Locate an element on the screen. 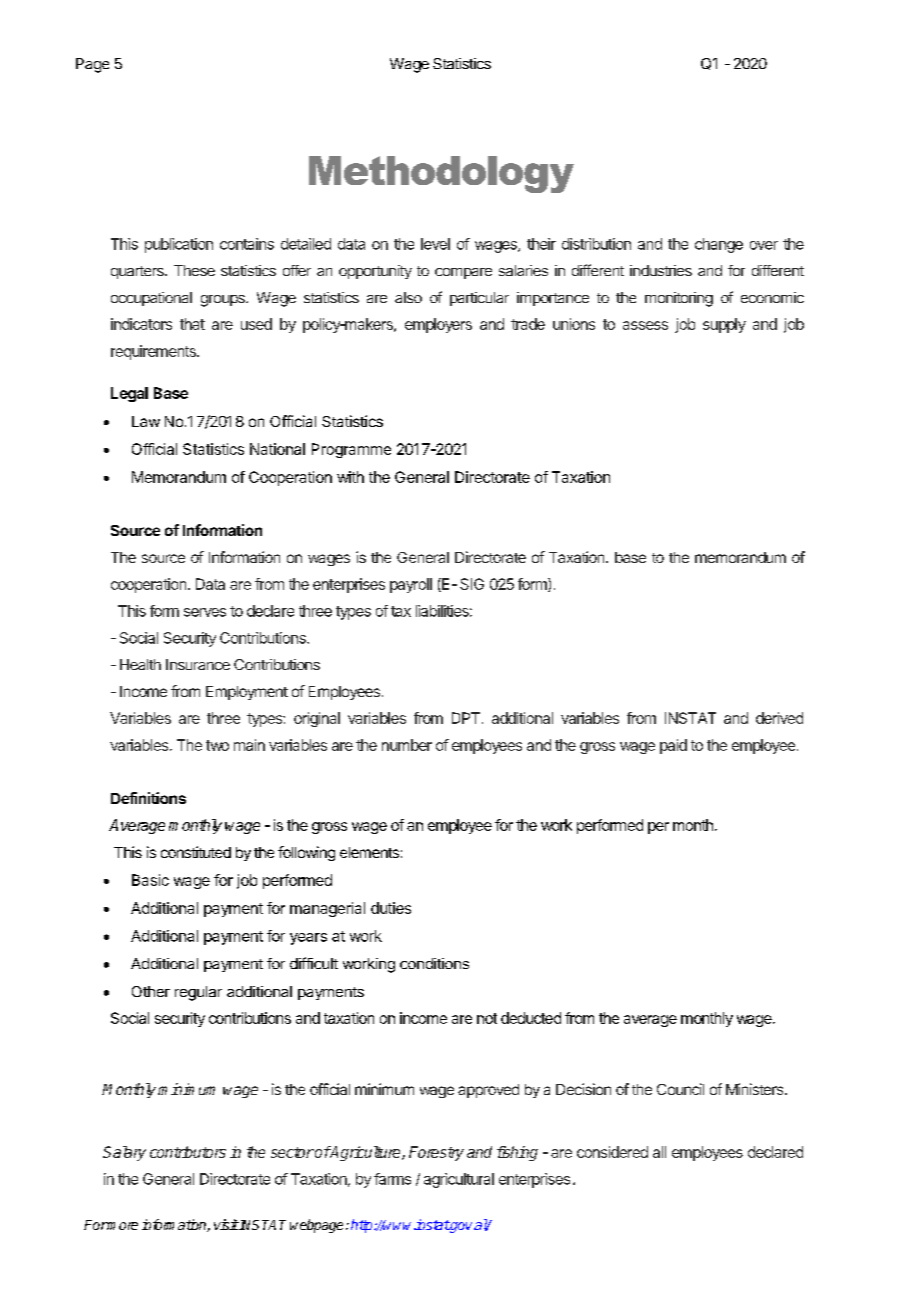 The width and height of the screenshot is (924, 1308). Methodology is located at coordinates (441, 174).
